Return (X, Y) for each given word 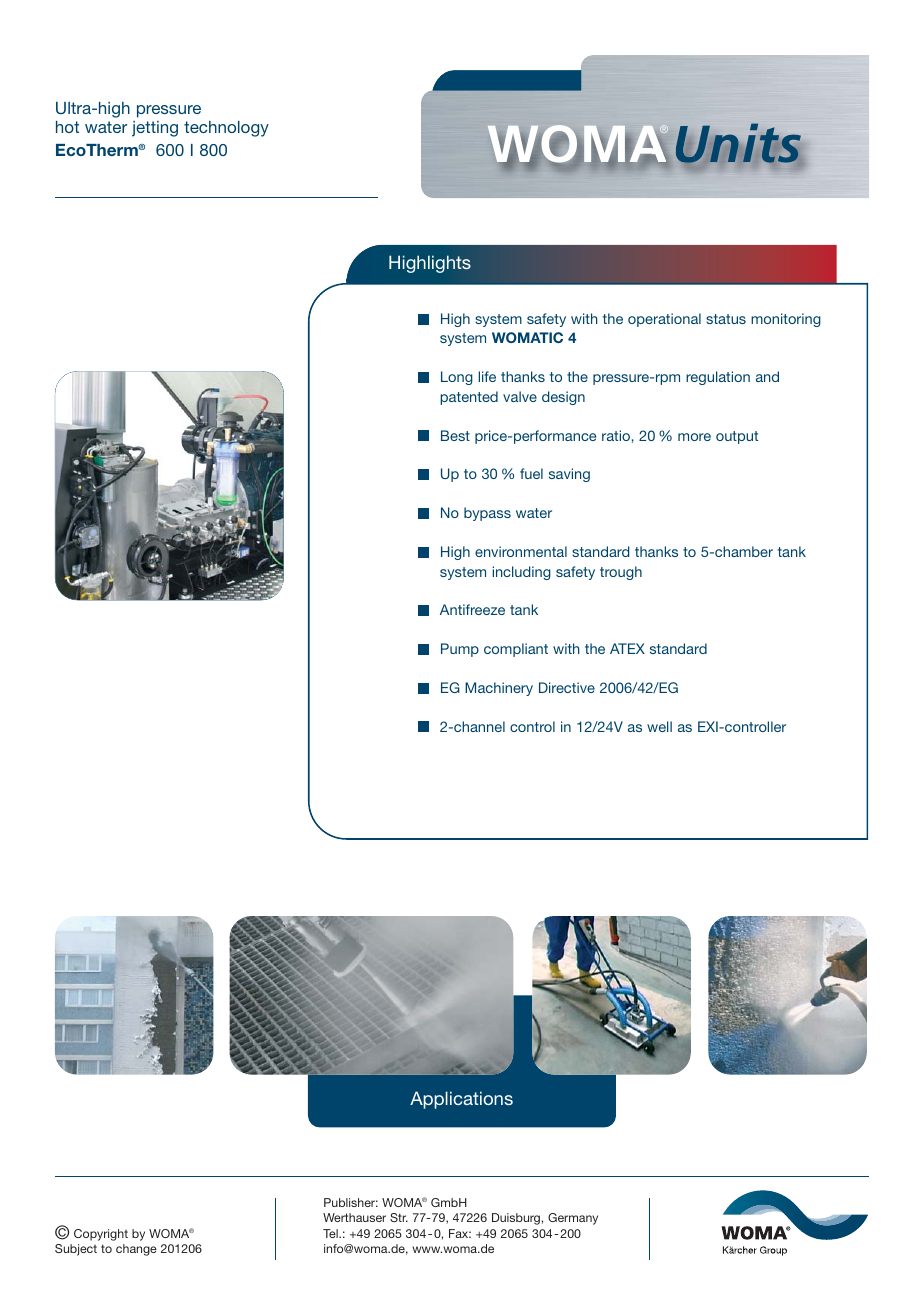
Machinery (499, 689)
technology (226, 129)
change (136, 1250)
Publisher (351, 1202)
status (726, 319)
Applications (461, 1100)
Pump (460, 650)
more (694, 437)
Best (455, 435)
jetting (155, 129)
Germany (573, 1219)
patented (469, 398)
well (659, 726)
